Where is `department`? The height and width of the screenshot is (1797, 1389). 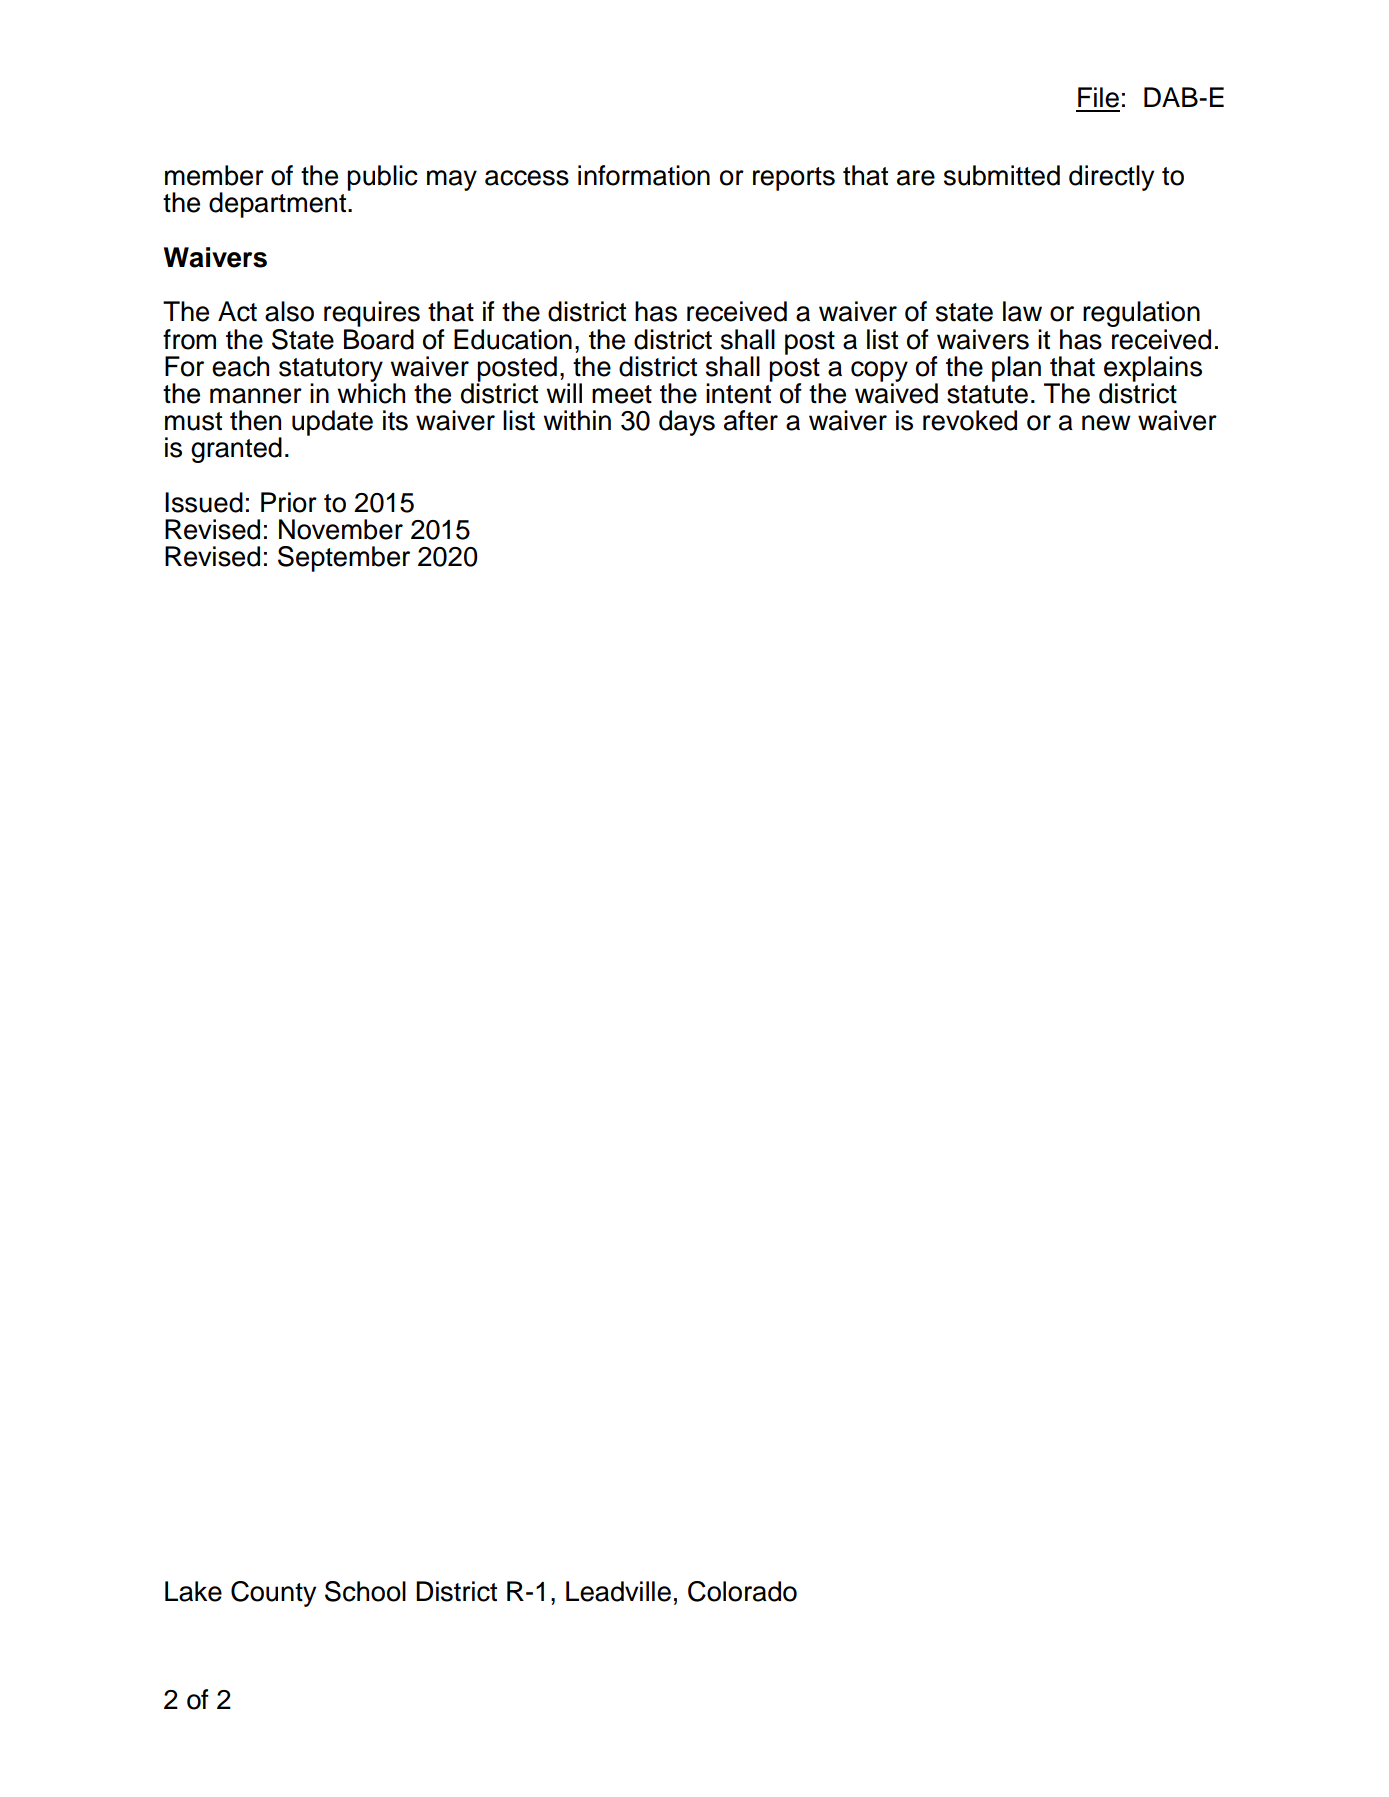 department is located at coordinates (279, 204).
